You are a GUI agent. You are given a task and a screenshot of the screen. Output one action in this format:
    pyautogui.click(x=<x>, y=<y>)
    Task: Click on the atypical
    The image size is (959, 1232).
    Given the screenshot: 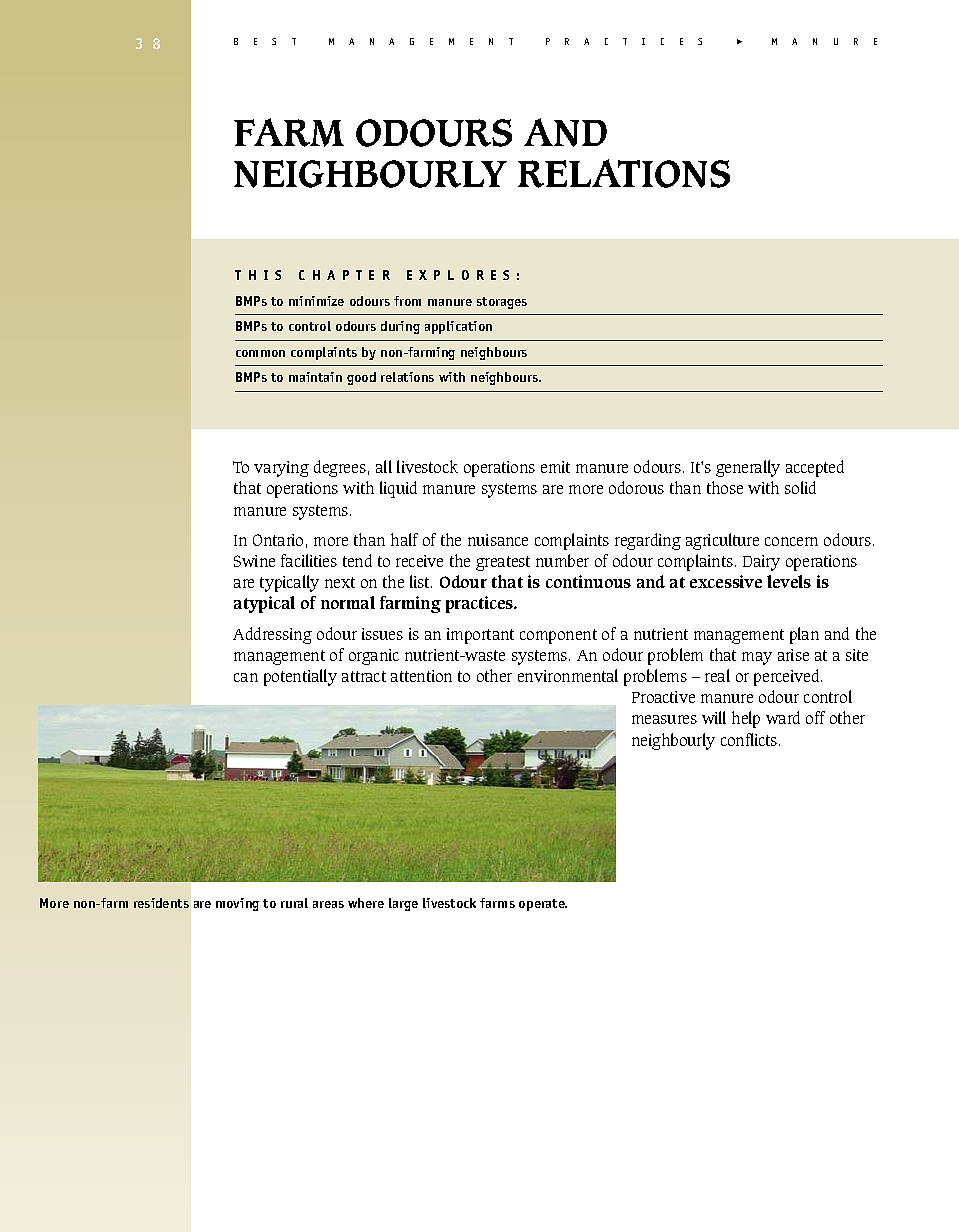 What is the action you would take?
    pyautogui.click(x=264, y=604)
